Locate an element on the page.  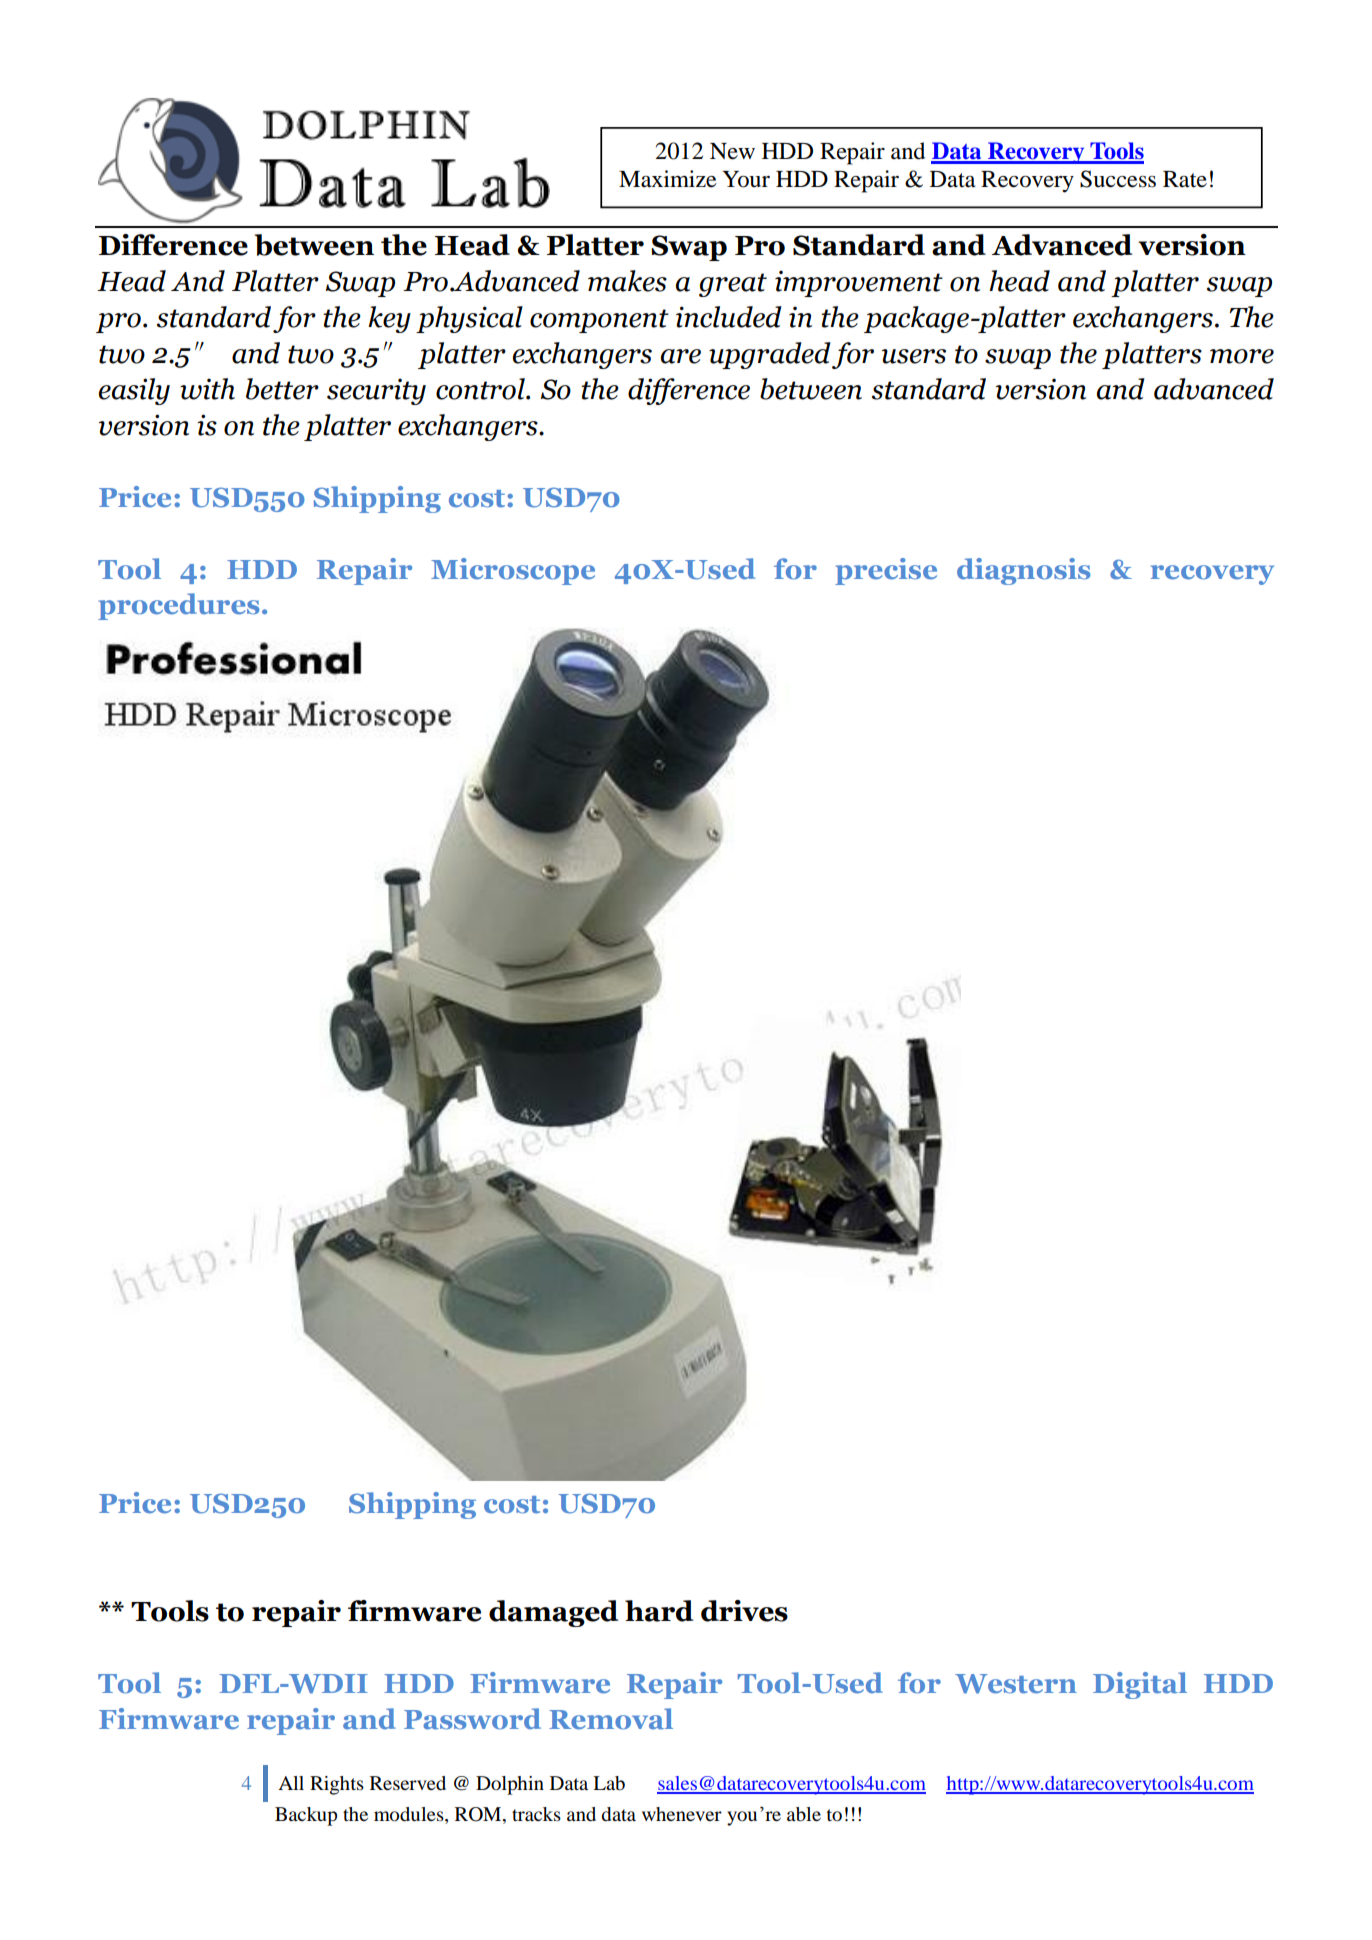
Western is located at coordinates (1016, 1684).
